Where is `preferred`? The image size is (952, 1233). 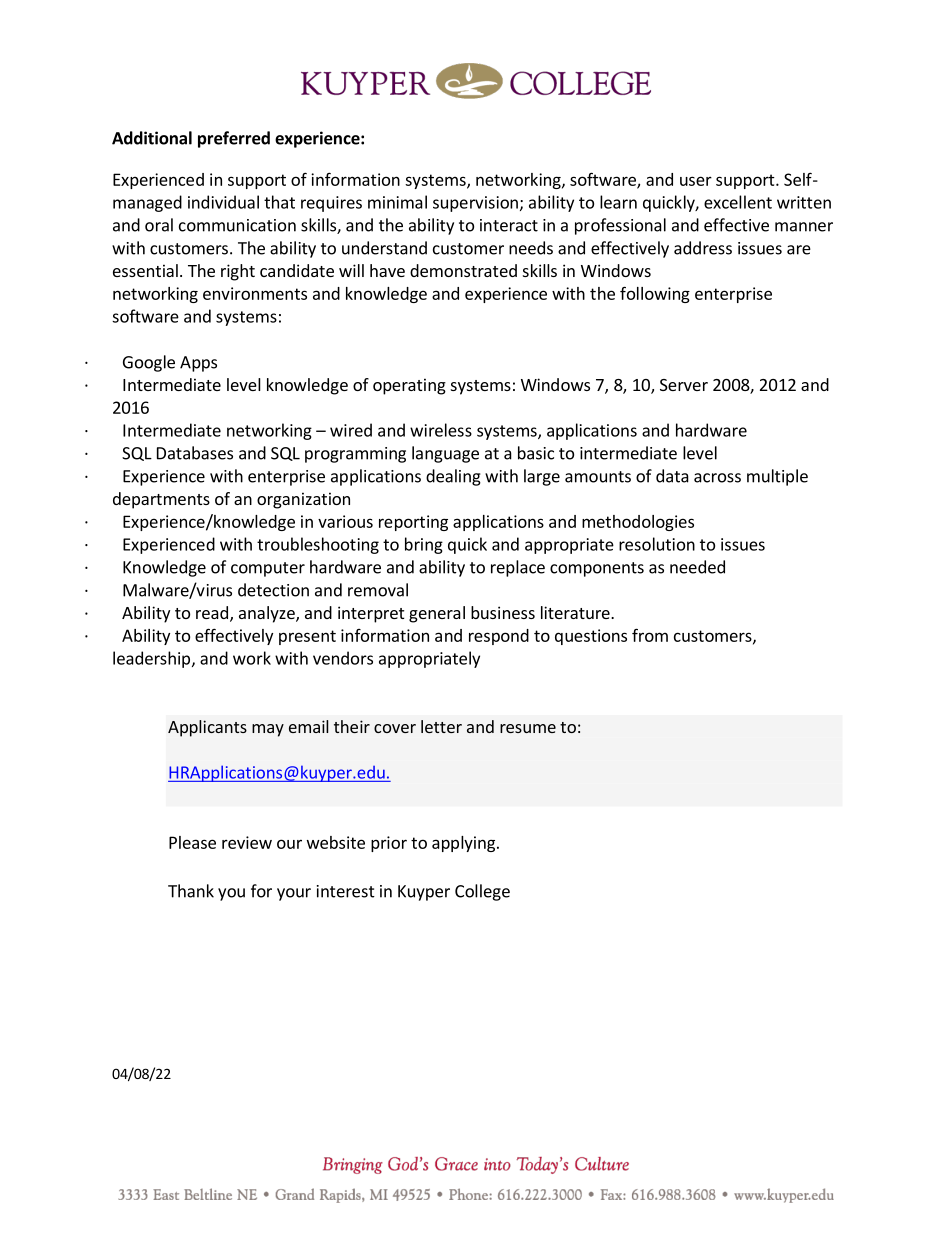
preferred is located at coordinates (234, 139).
